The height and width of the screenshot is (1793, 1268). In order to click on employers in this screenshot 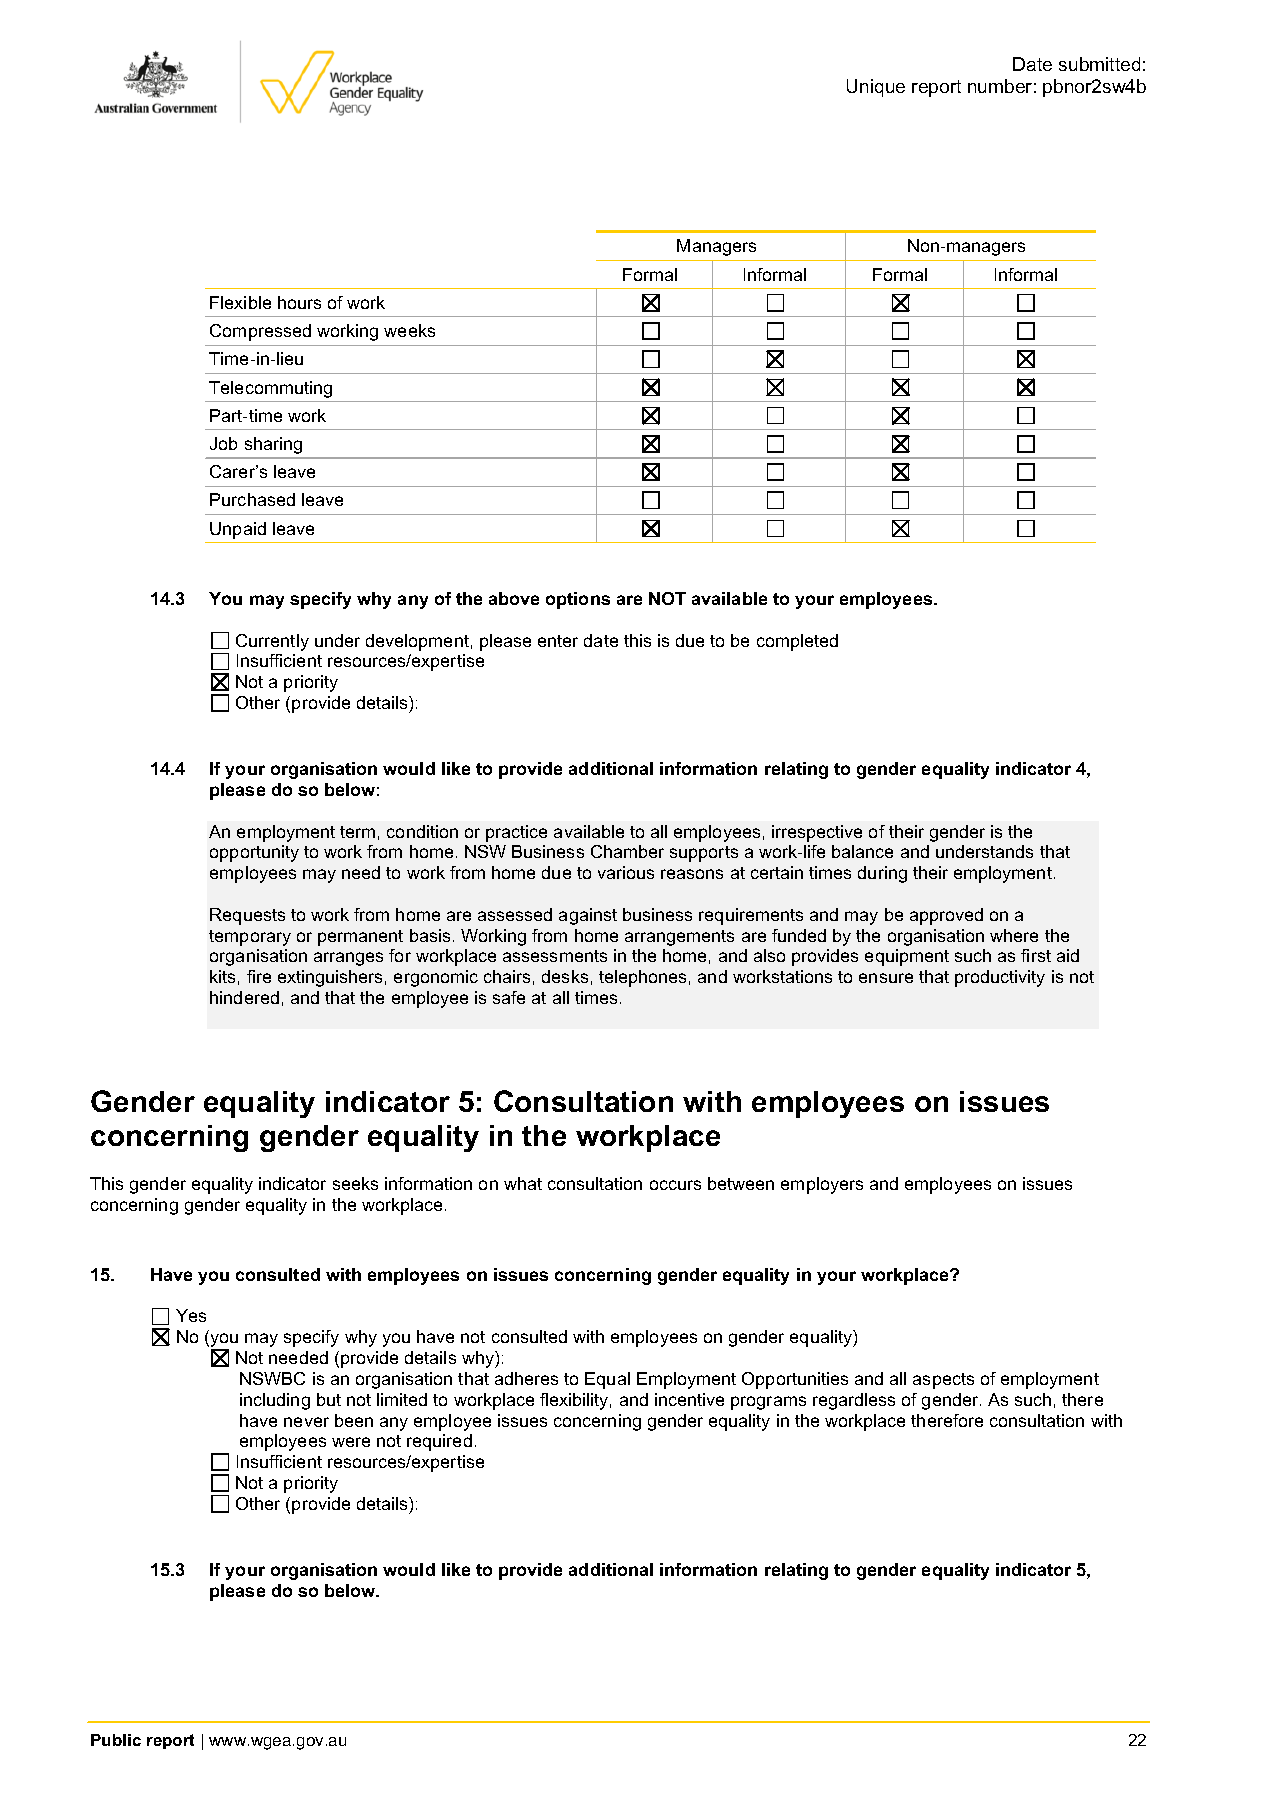, I will do `click(822, 1185)`.
